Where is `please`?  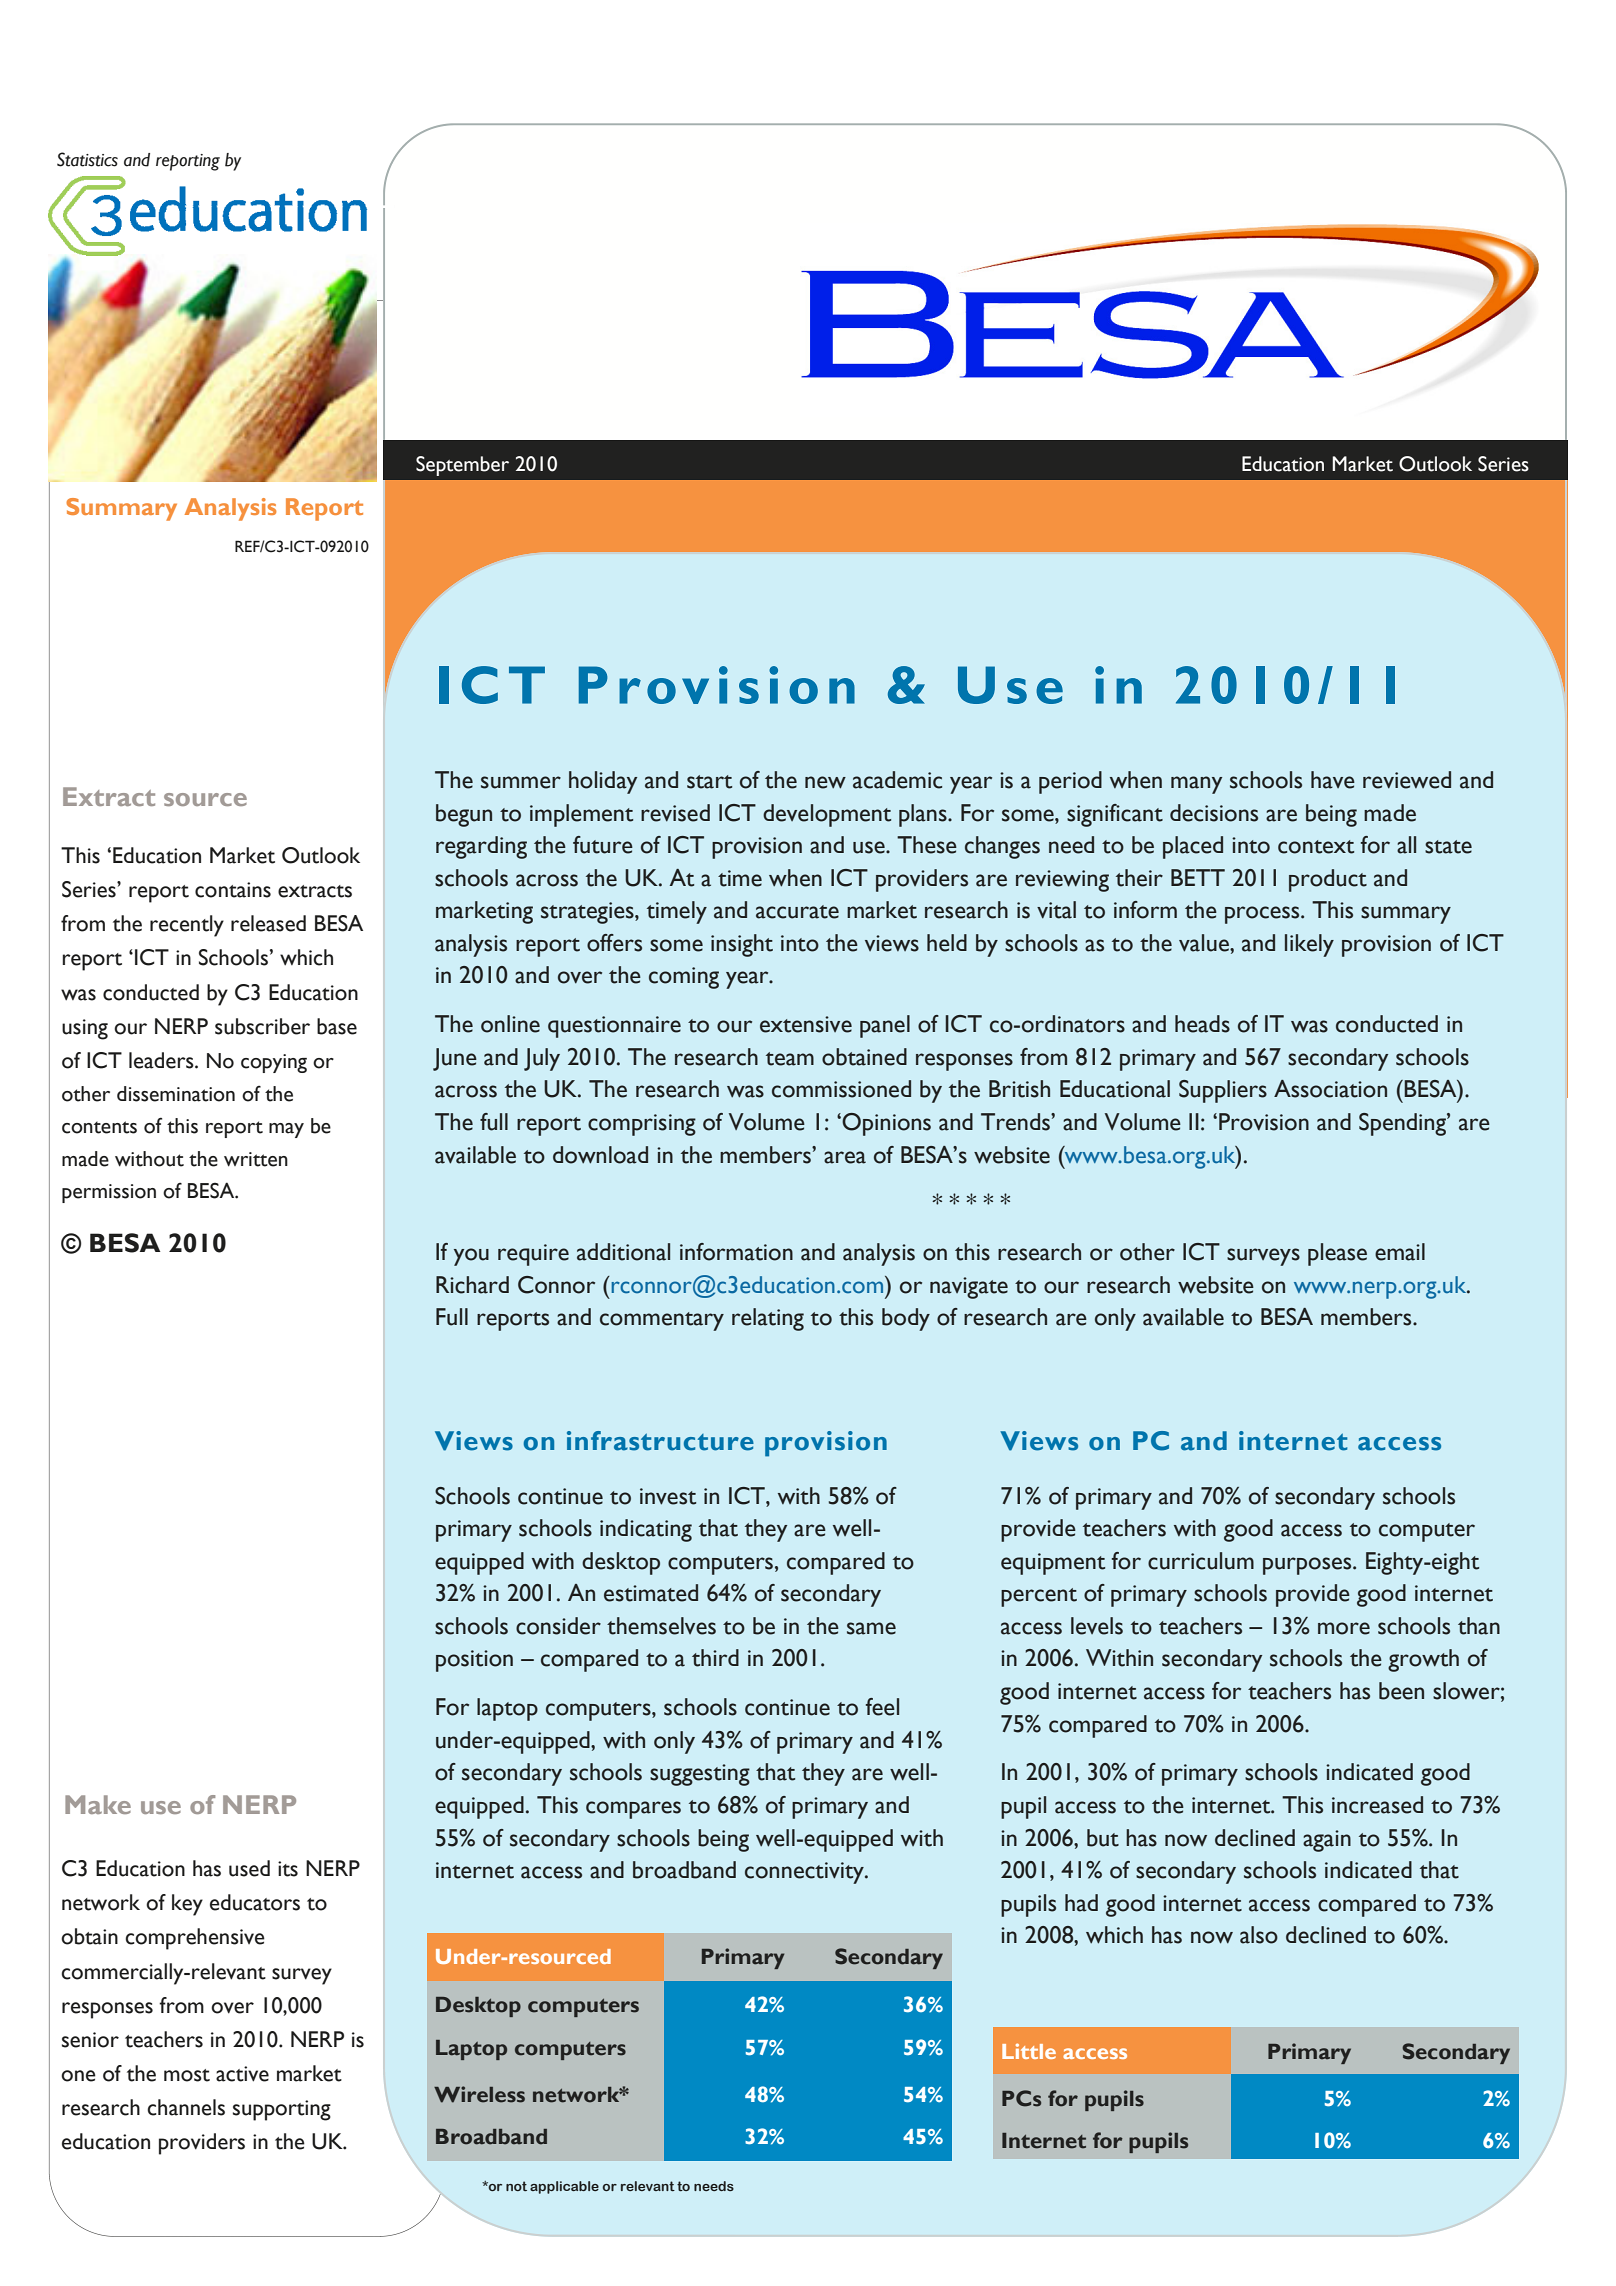 please is located at coordinates (1337, 1254).
